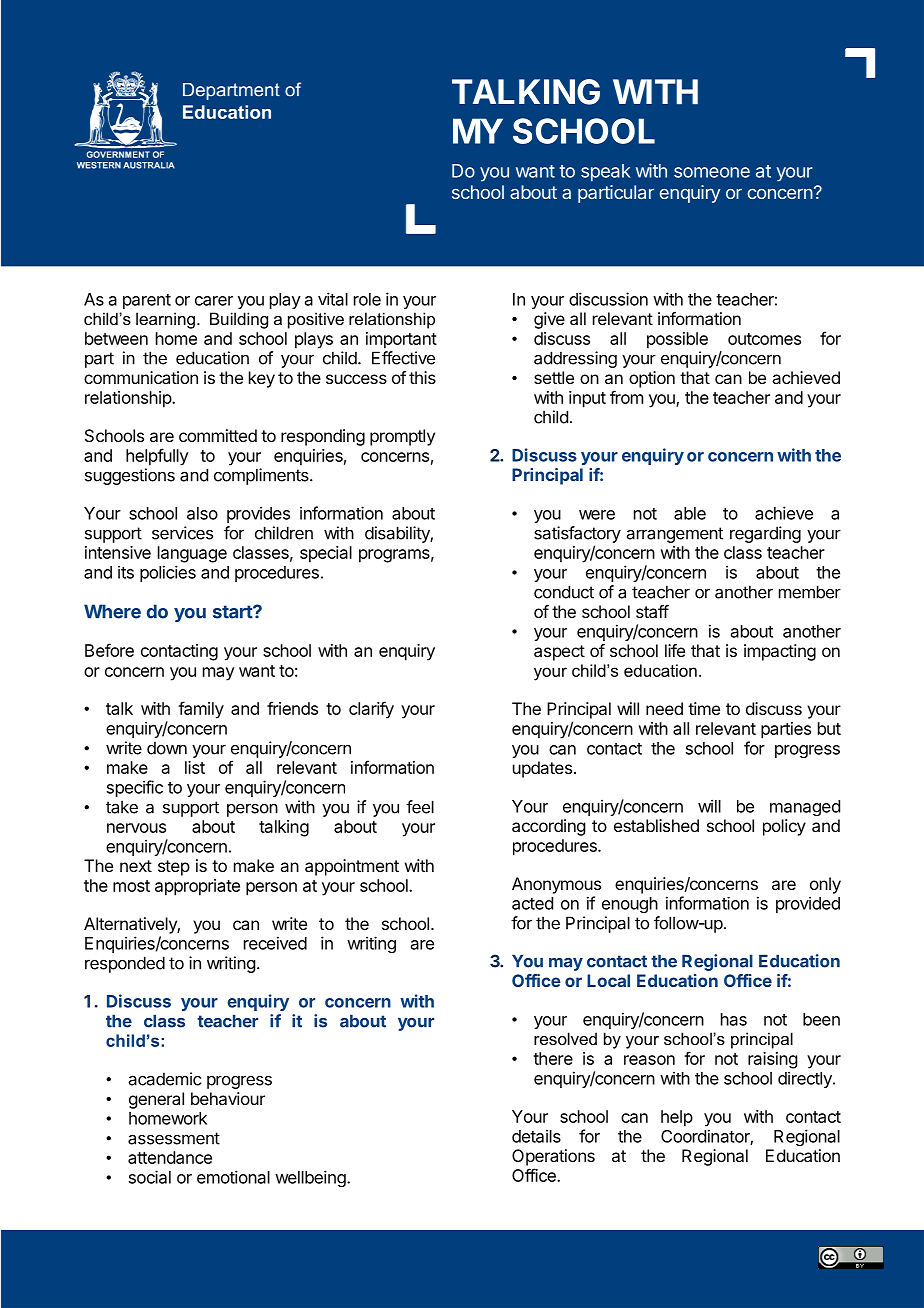 The image size is (924, 1308). What do you see at coordinates (422, 377) in the screenshot?
I see `this` at bounding box center [422, 377].
